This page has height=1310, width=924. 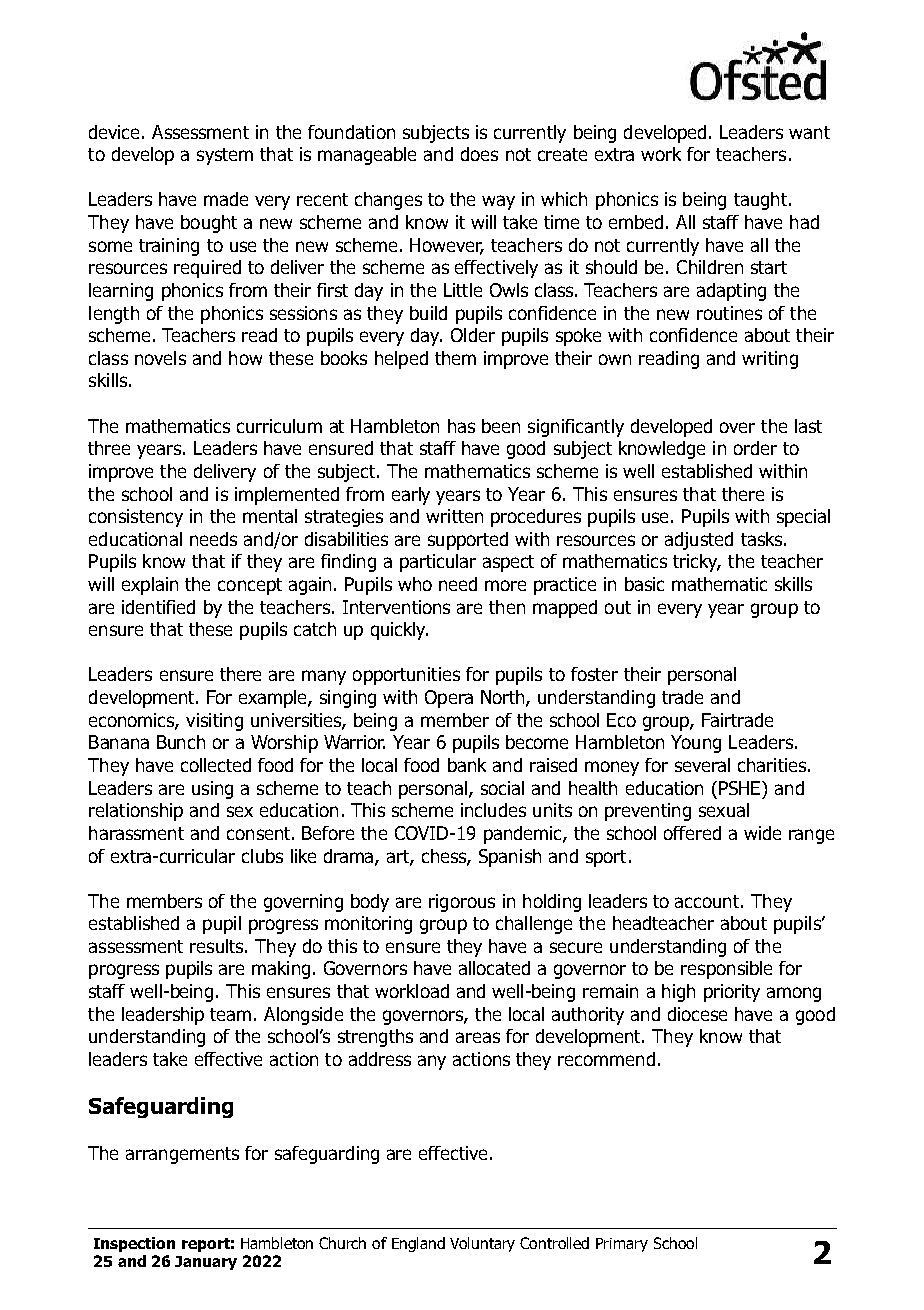 What do you see at coordinates (462, 903) in the page?
I see `rigorous` at bounding box center [462, 903].
